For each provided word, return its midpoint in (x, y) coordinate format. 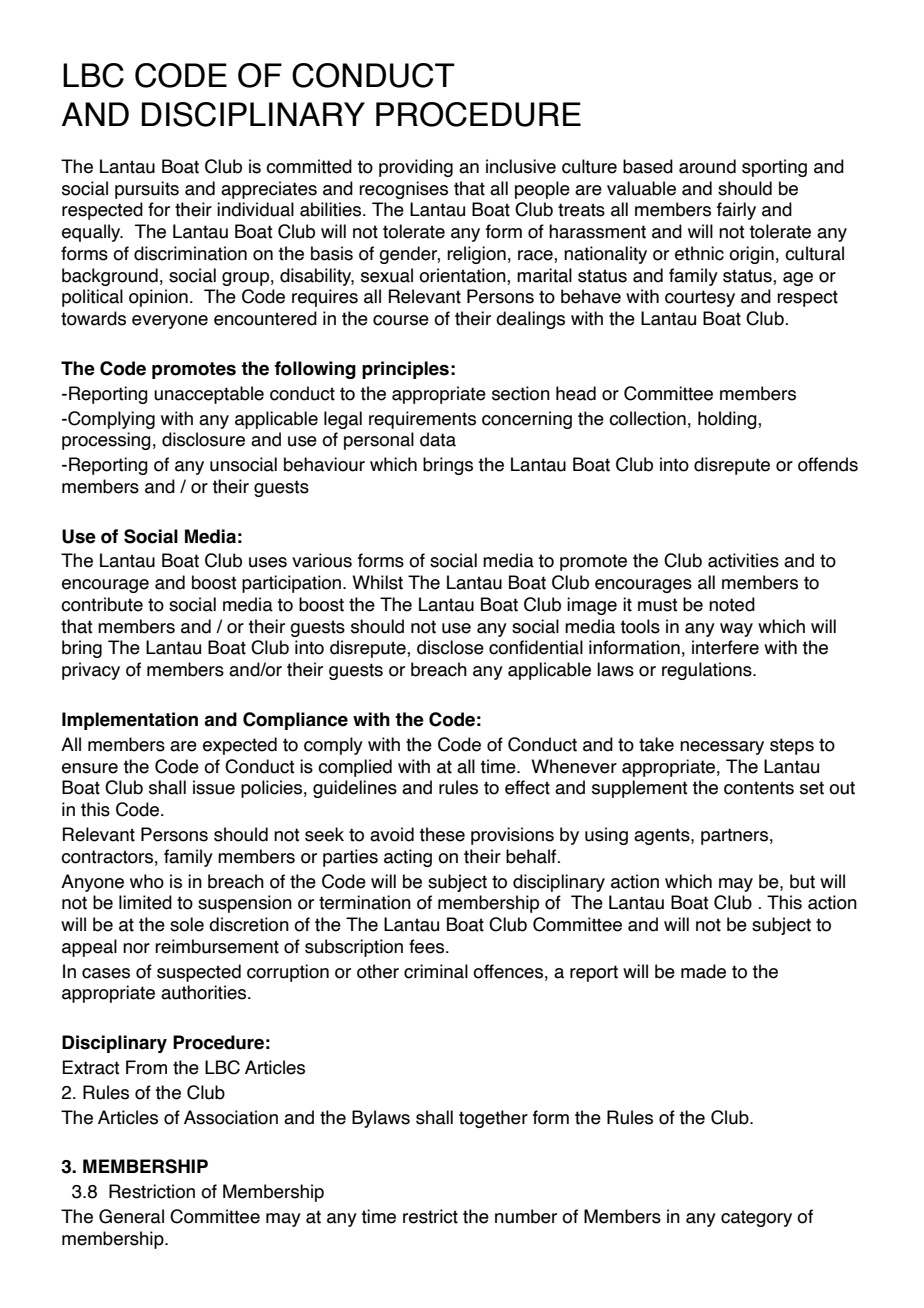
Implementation (130, 721)
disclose (450, 647)
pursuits (147, 190)
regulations (708, 671)
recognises (403, 190)
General (131, 1216)
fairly (736, 211)
